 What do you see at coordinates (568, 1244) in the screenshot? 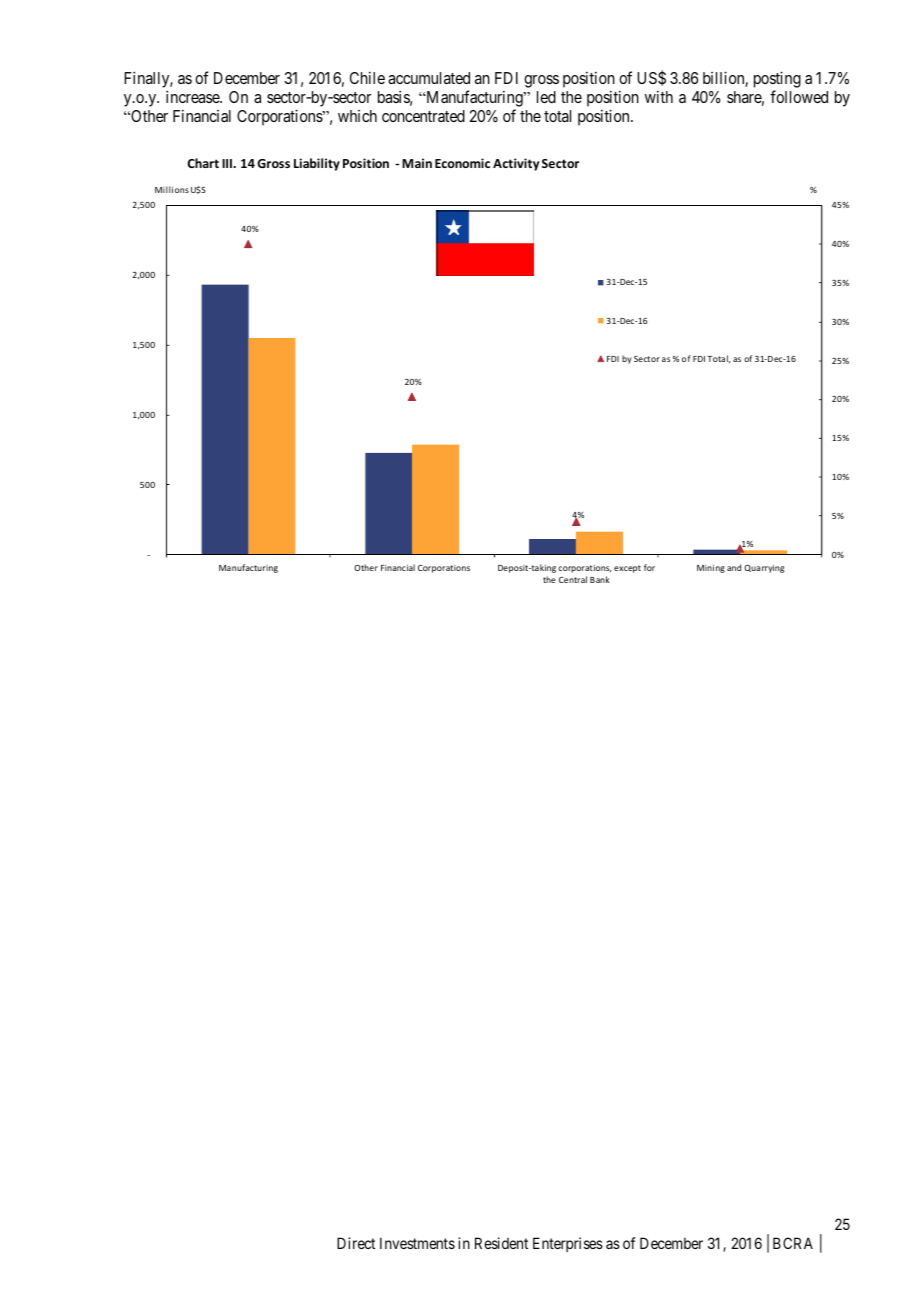
I see `Enterprises` at bounding box center [568, 1244].
